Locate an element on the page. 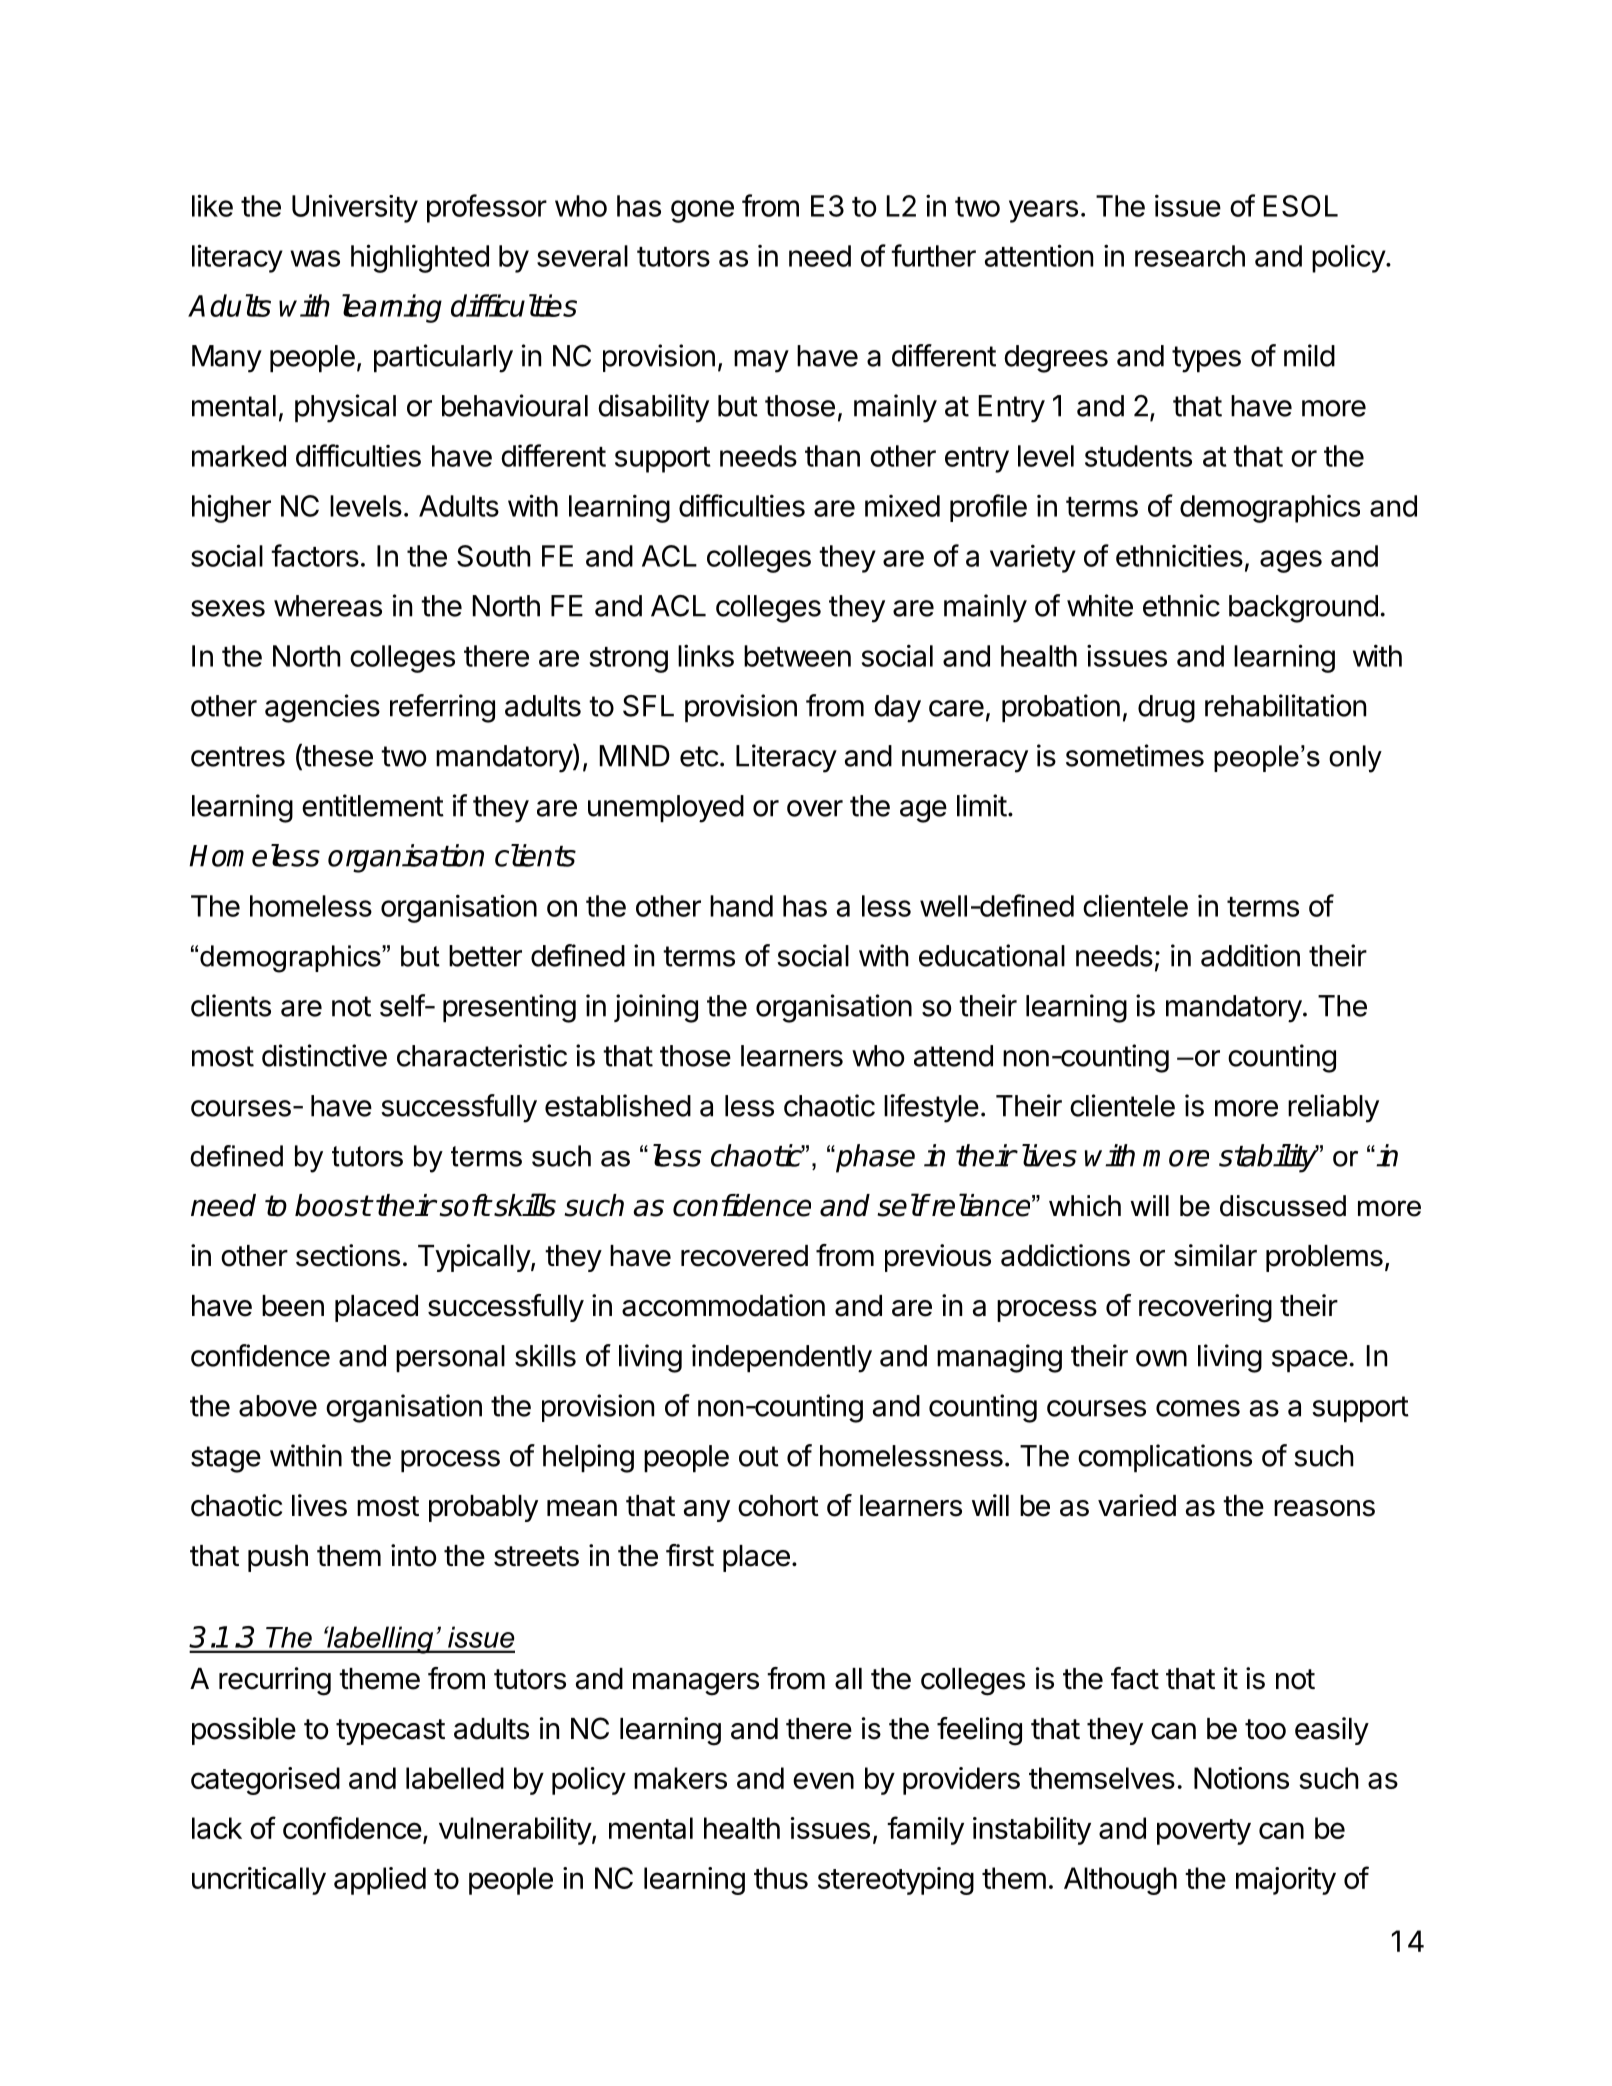  gone is located at coordinates (702, 211).
